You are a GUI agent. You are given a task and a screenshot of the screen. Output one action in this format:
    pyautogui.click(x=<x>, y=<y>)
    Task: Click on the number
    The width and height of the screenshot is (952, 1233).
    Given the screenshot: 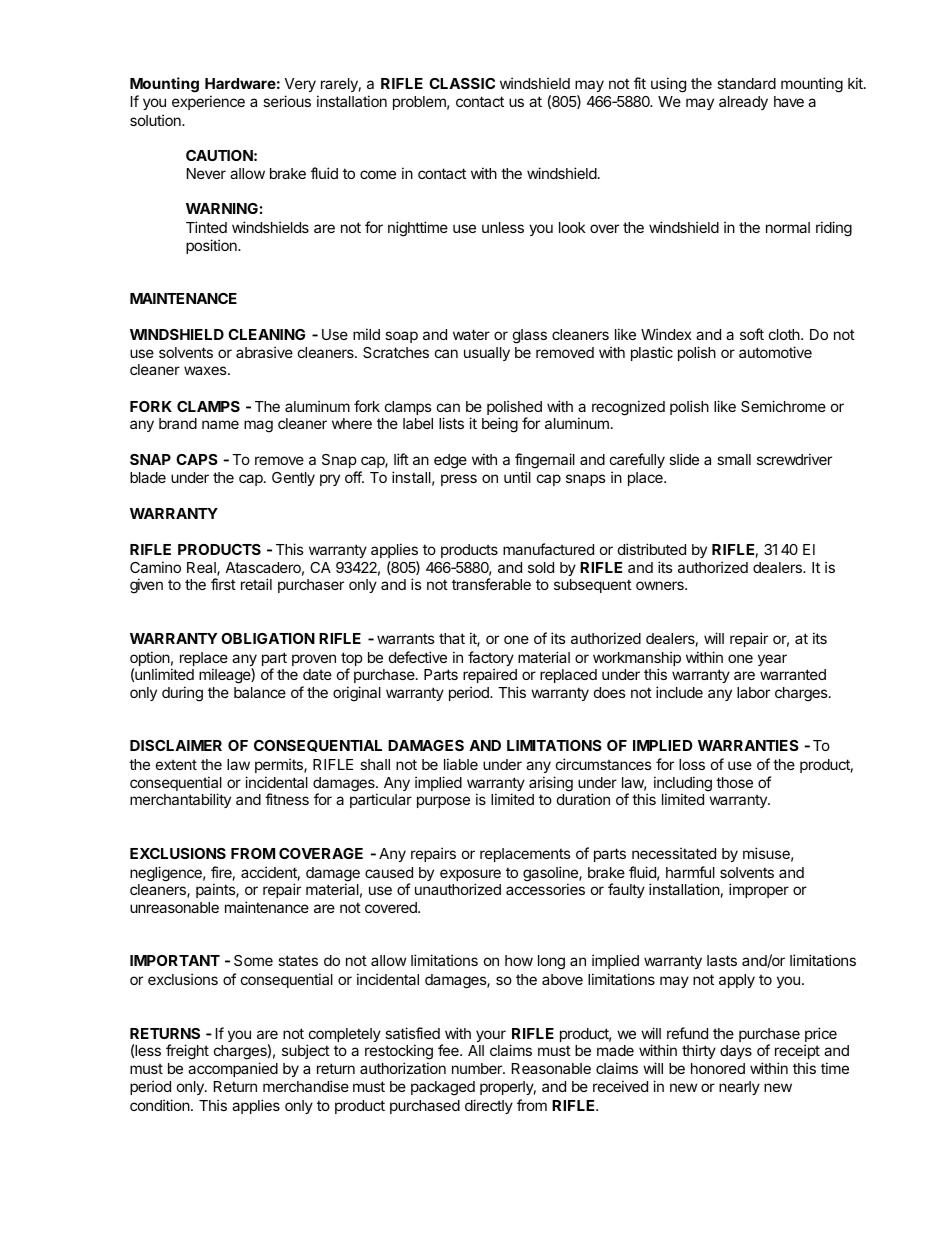 What is the action you would take?
    pyautogui.click(x=478, y=1068)
